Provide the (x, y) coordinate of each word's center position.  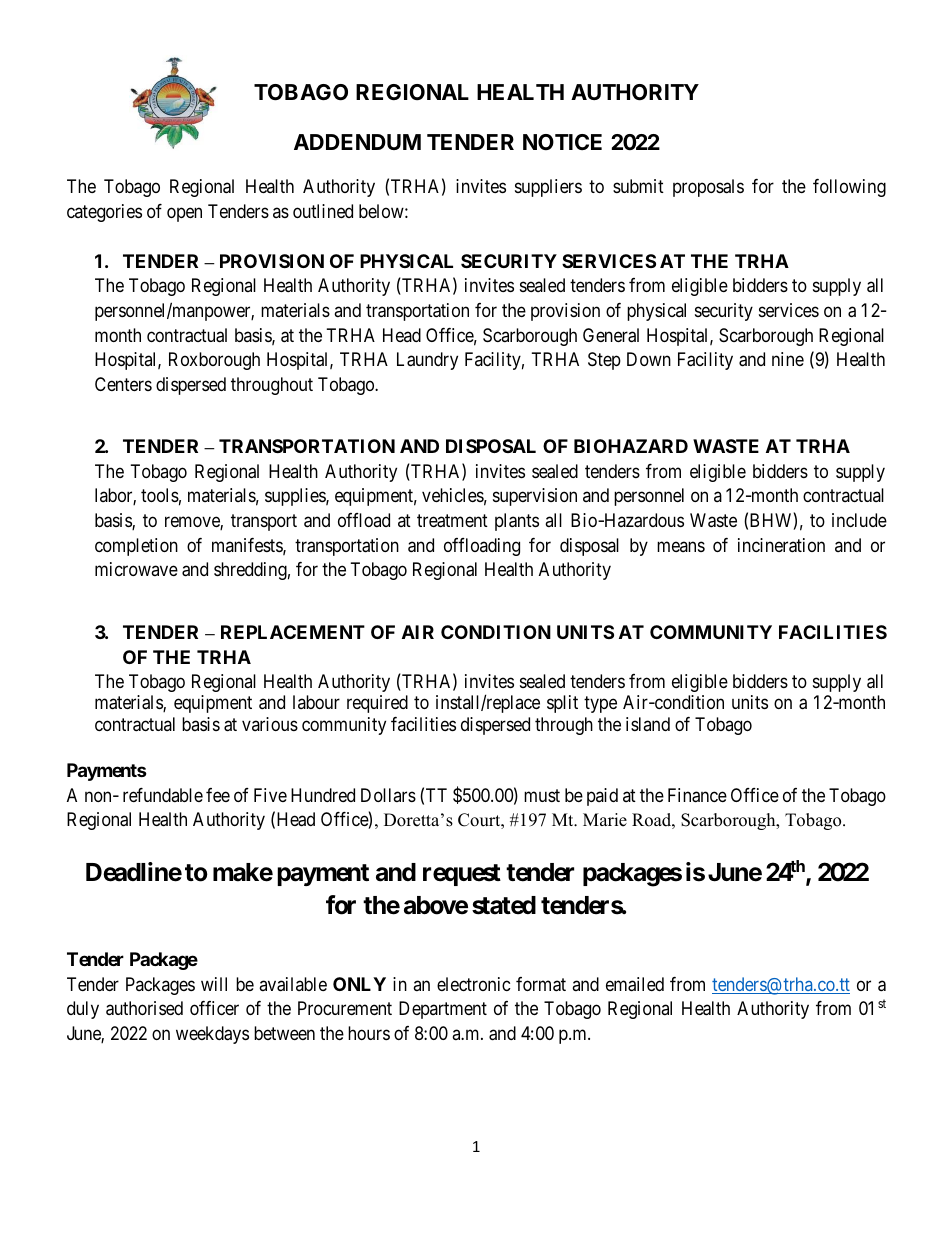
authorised (144, 1008)
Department (443, 1010)
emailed (635, 984)
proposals (708, 188)
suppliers (548, 188)
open (184, 215)
